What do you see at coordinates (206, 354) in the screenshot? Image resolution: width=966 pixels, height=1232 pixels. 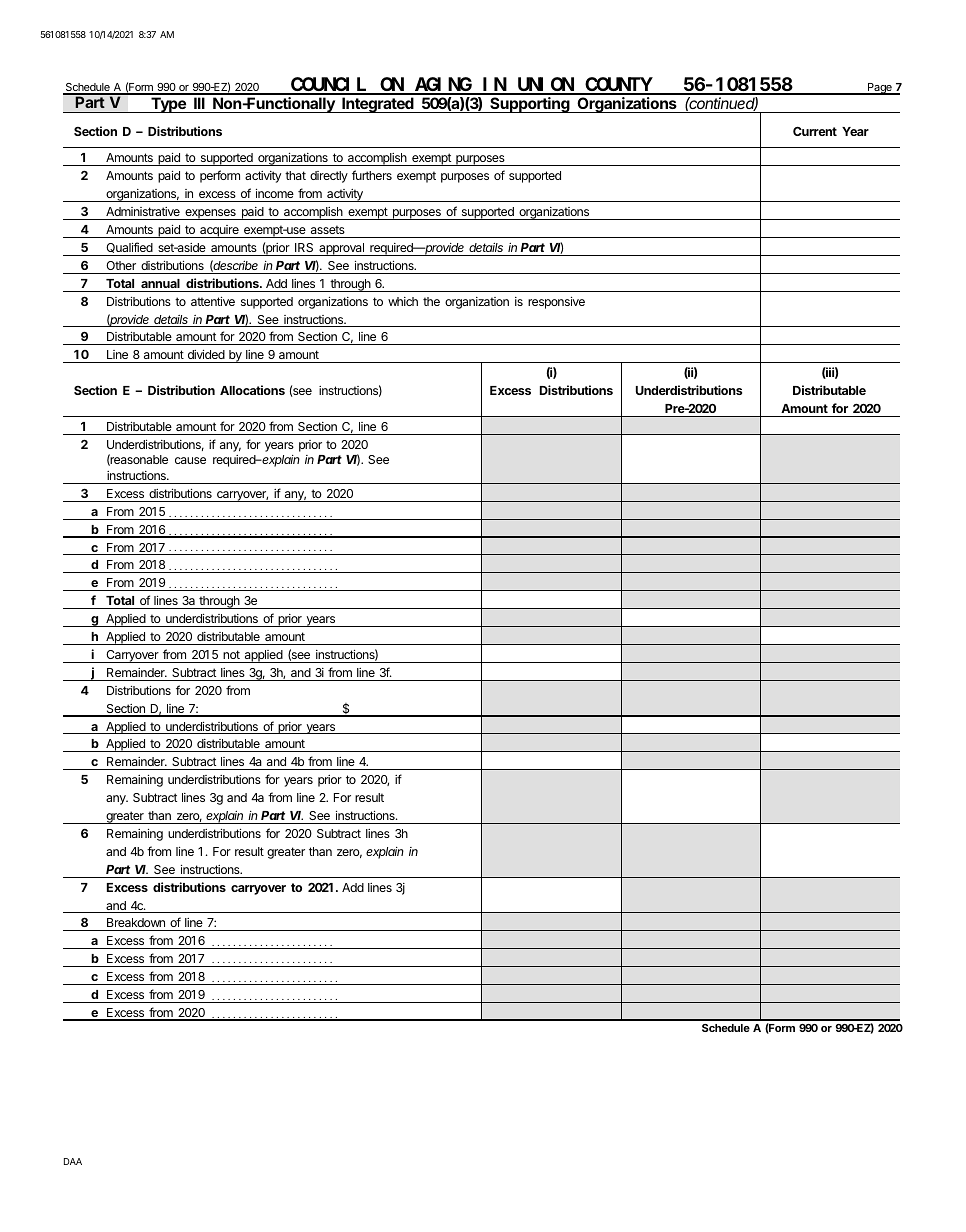 I see `divided` at bounding box center [206, 354].
